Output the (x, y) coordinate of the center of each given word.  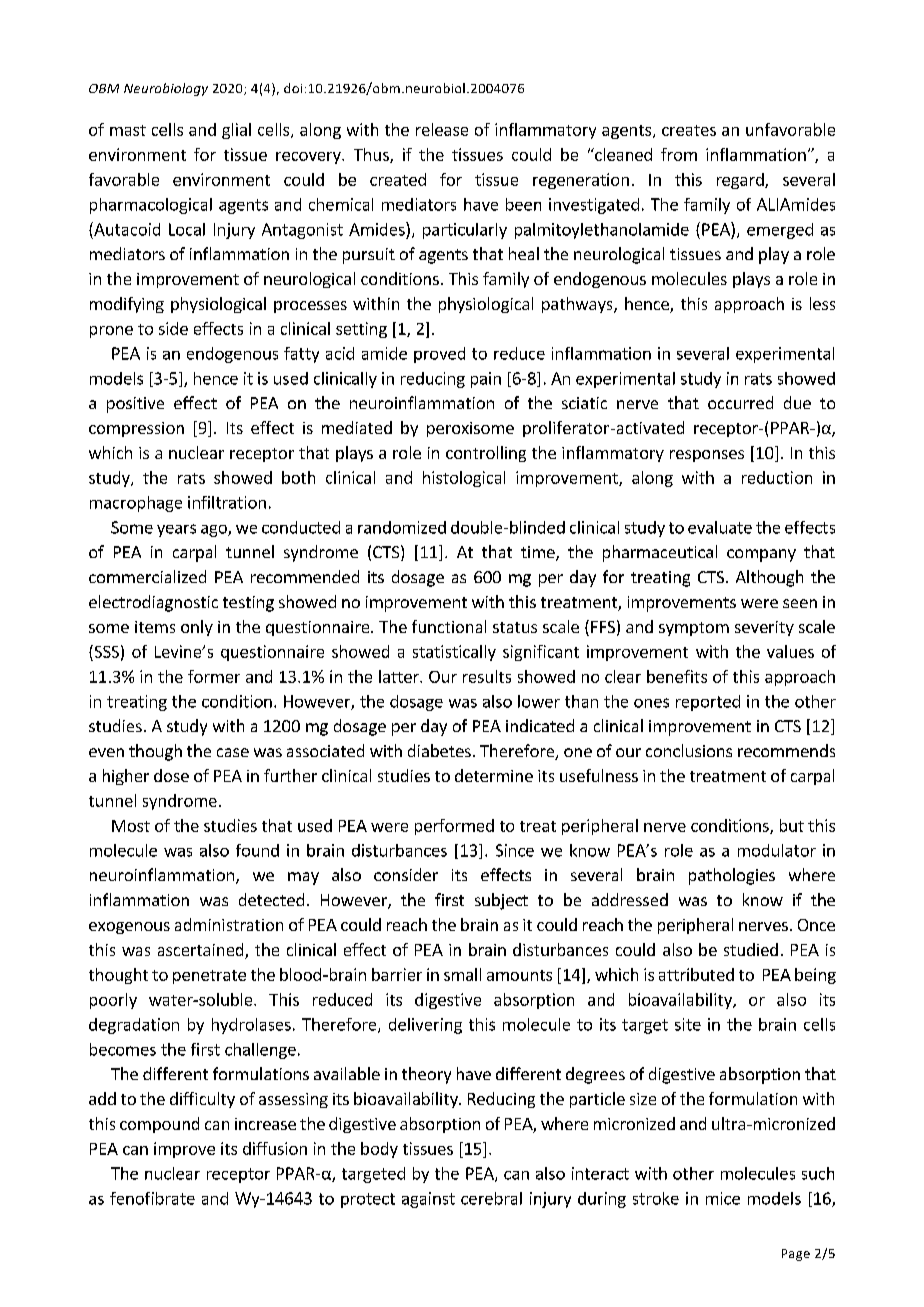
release (442, 129)
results (487, 676)
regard (741, 181)
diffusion (275, 1148)
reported (708, 703)
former (214, 676)
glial (236, 131)
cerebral (491, 1198)
